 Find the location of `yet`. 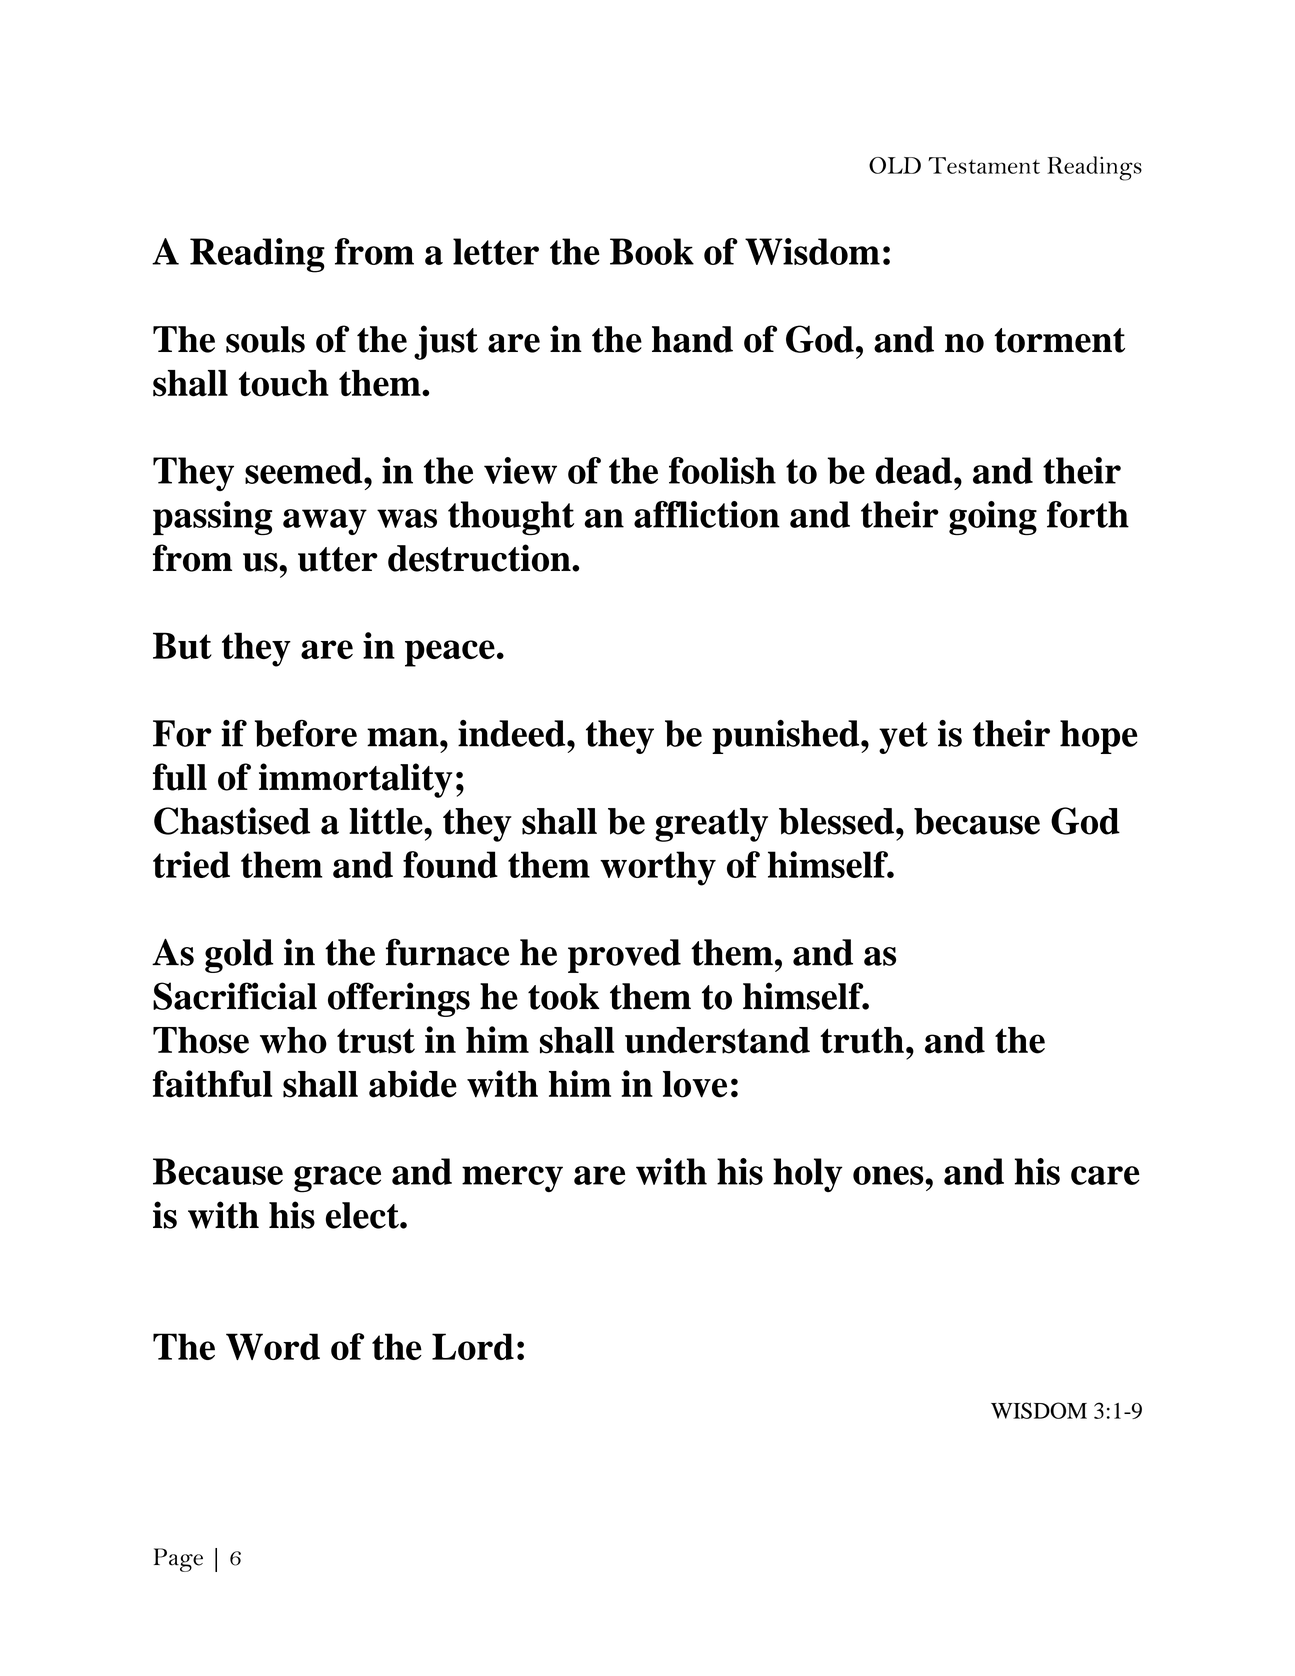

yet is located at coordinates (903, 738).
